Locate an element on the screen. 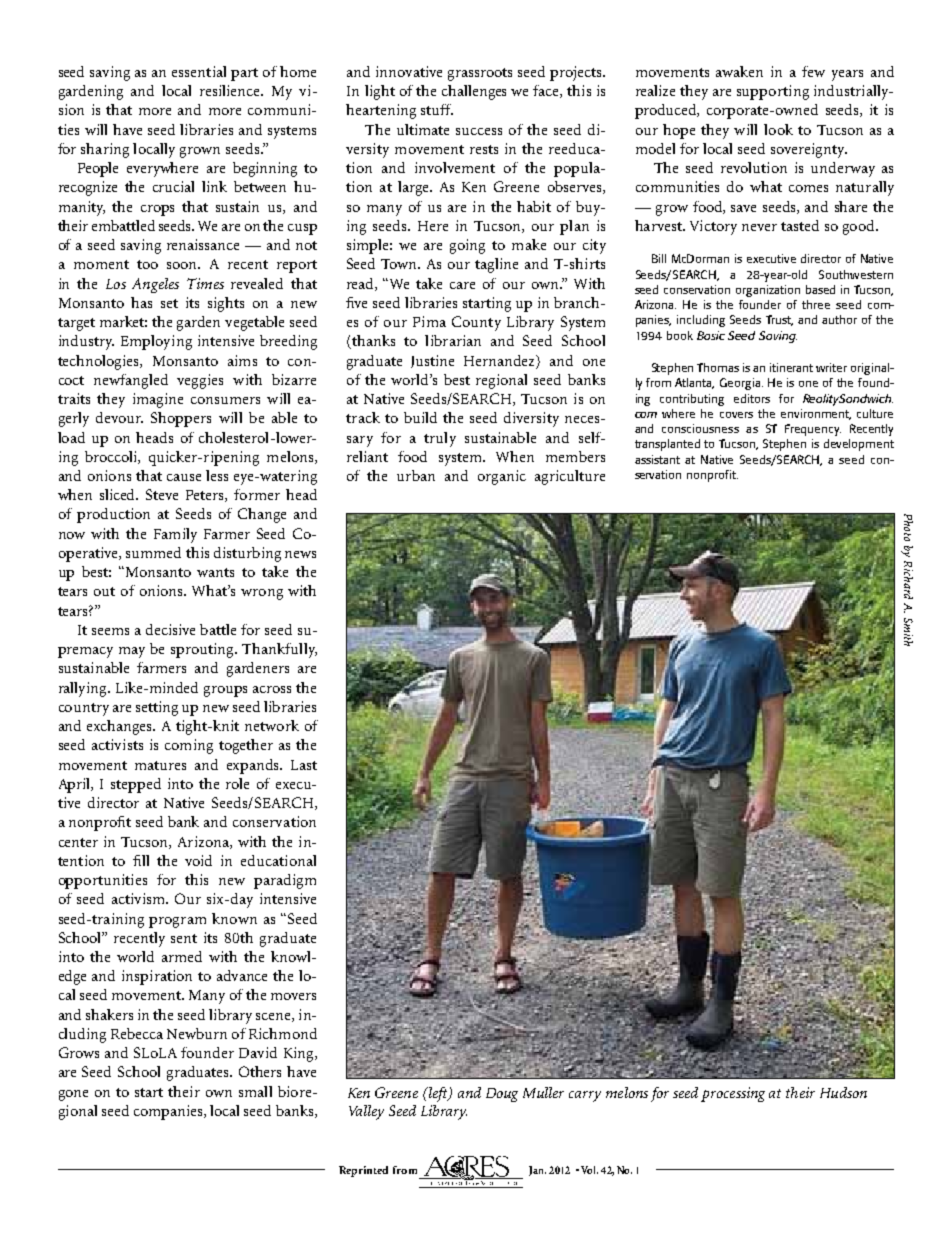 Image resolution: width=952 pixels, height=1241 pixels. Justine is located at coordinates (432, 361).
